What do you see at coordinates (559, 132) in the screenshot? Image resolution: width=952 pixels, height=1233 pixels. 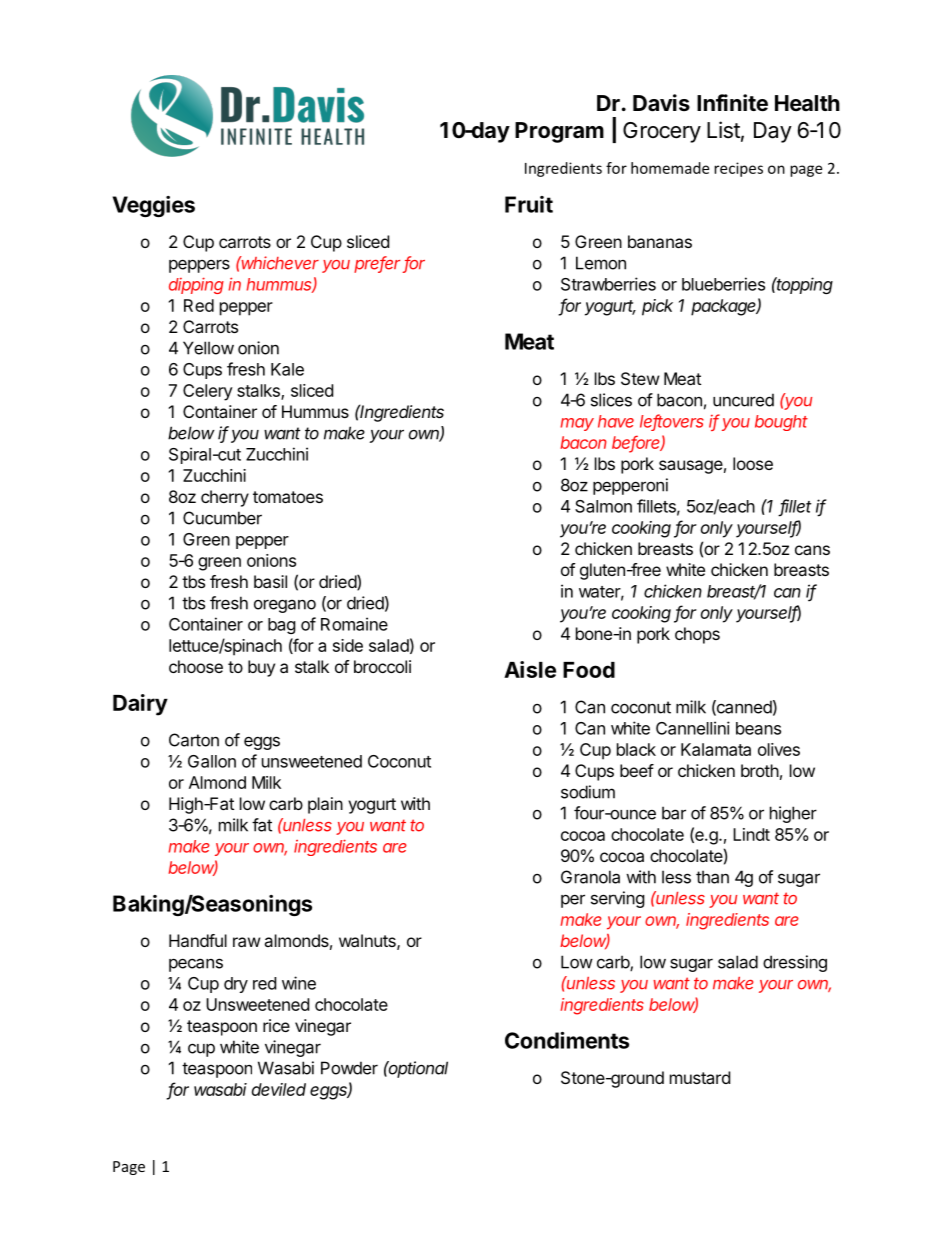 I see `Program` at bounding box center [559, 132].
